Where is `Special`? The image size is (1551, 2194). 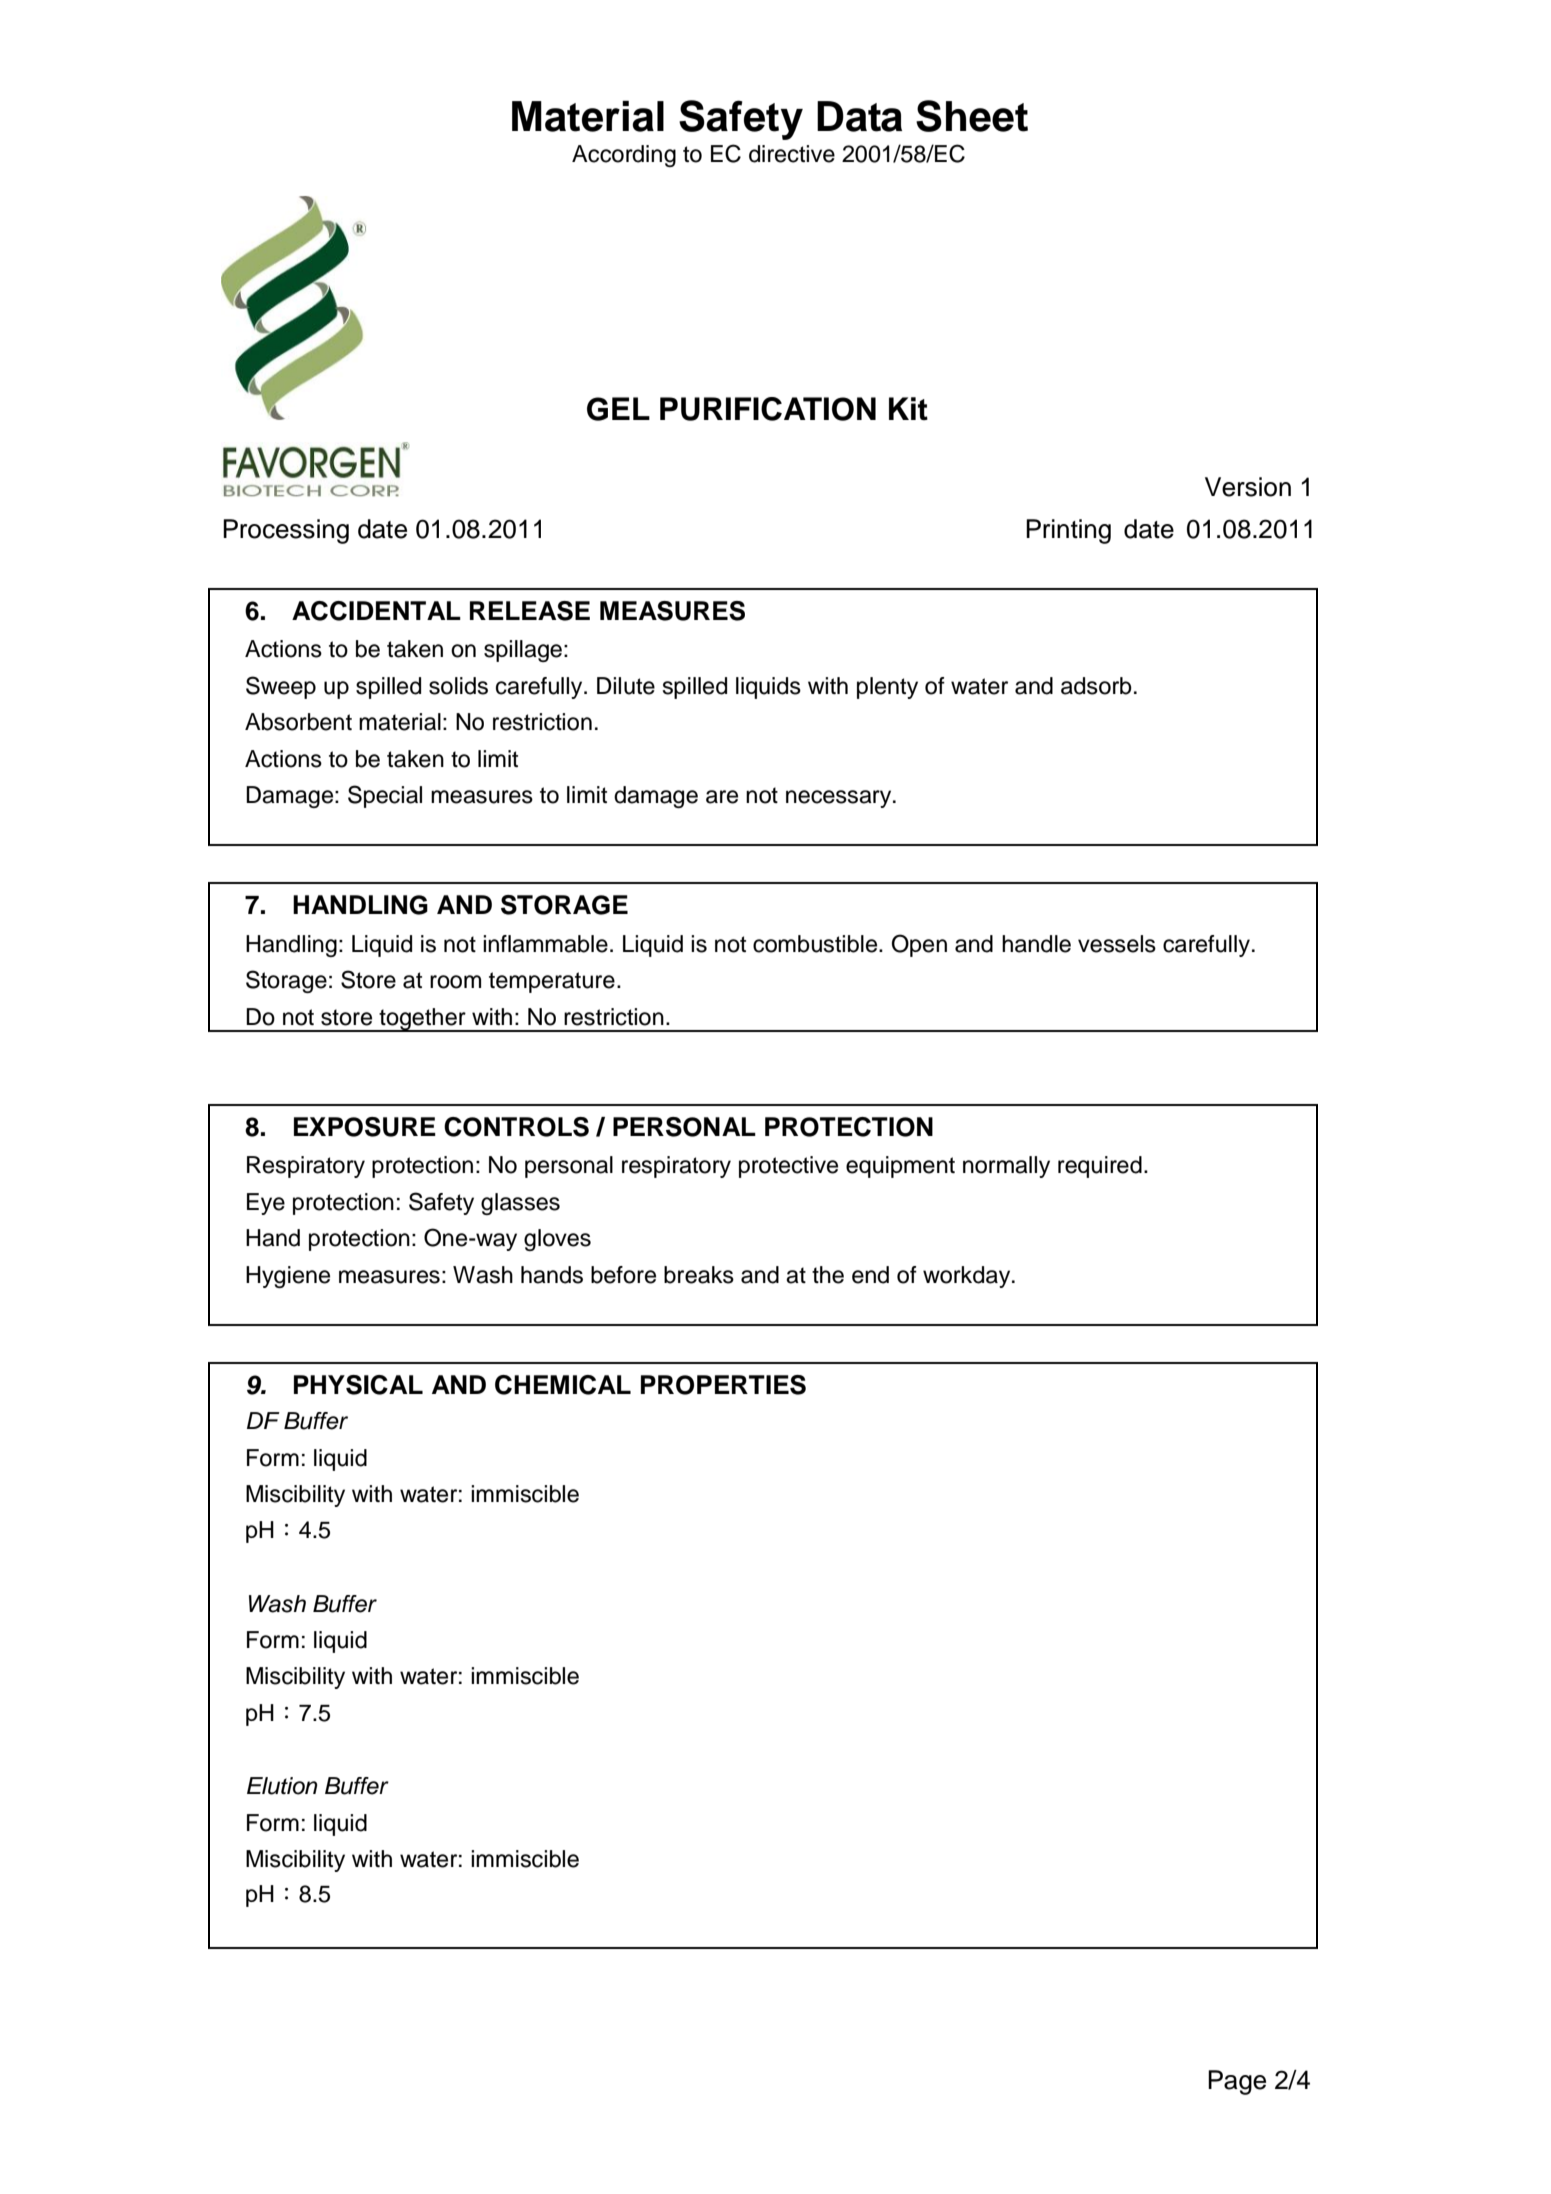 Special is located at coordinates (385, 796).
